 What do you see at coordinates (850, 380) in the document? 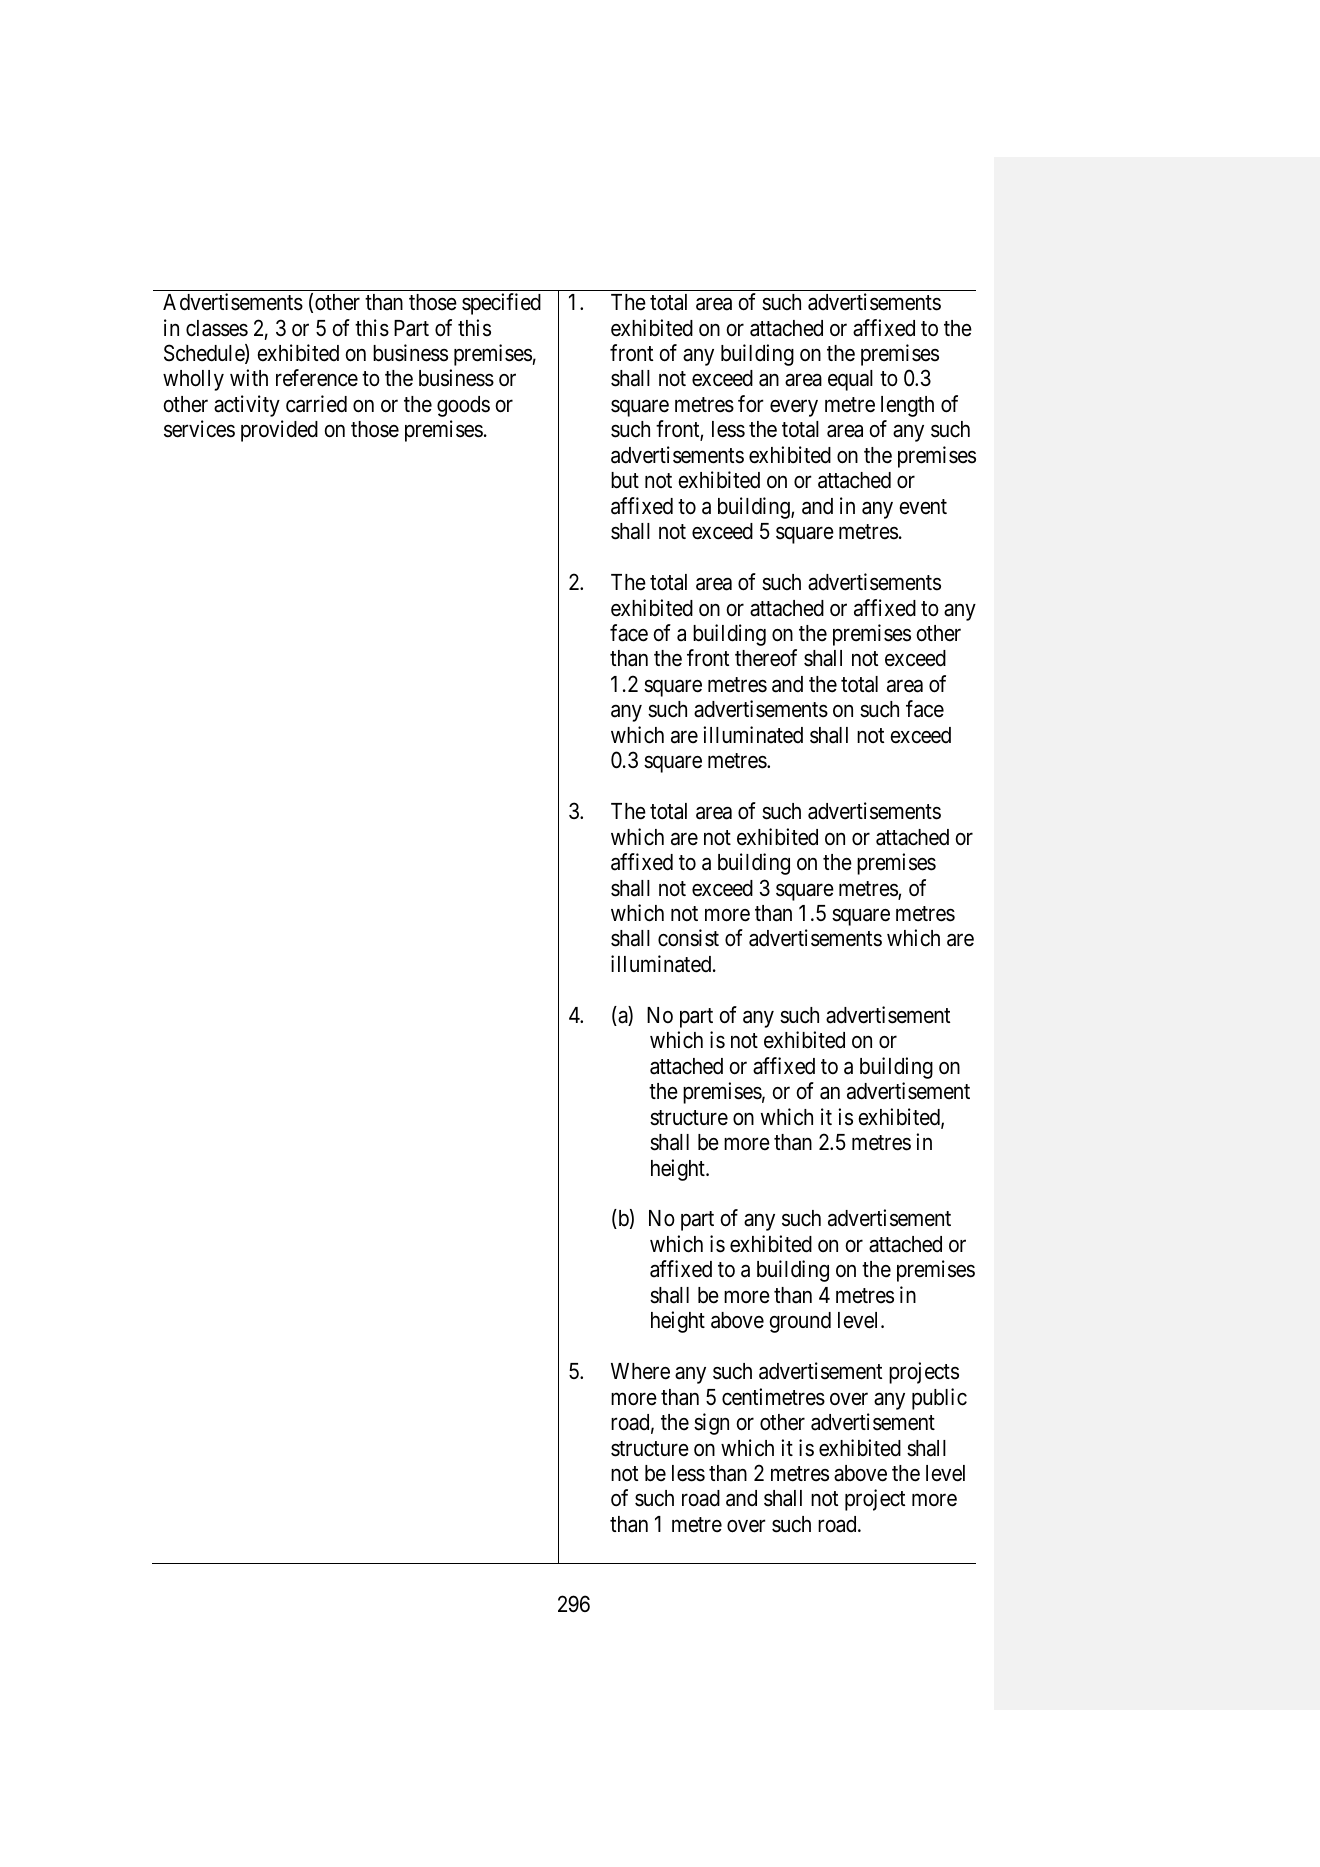
I see `equal` at bounding box center [850, 380].
